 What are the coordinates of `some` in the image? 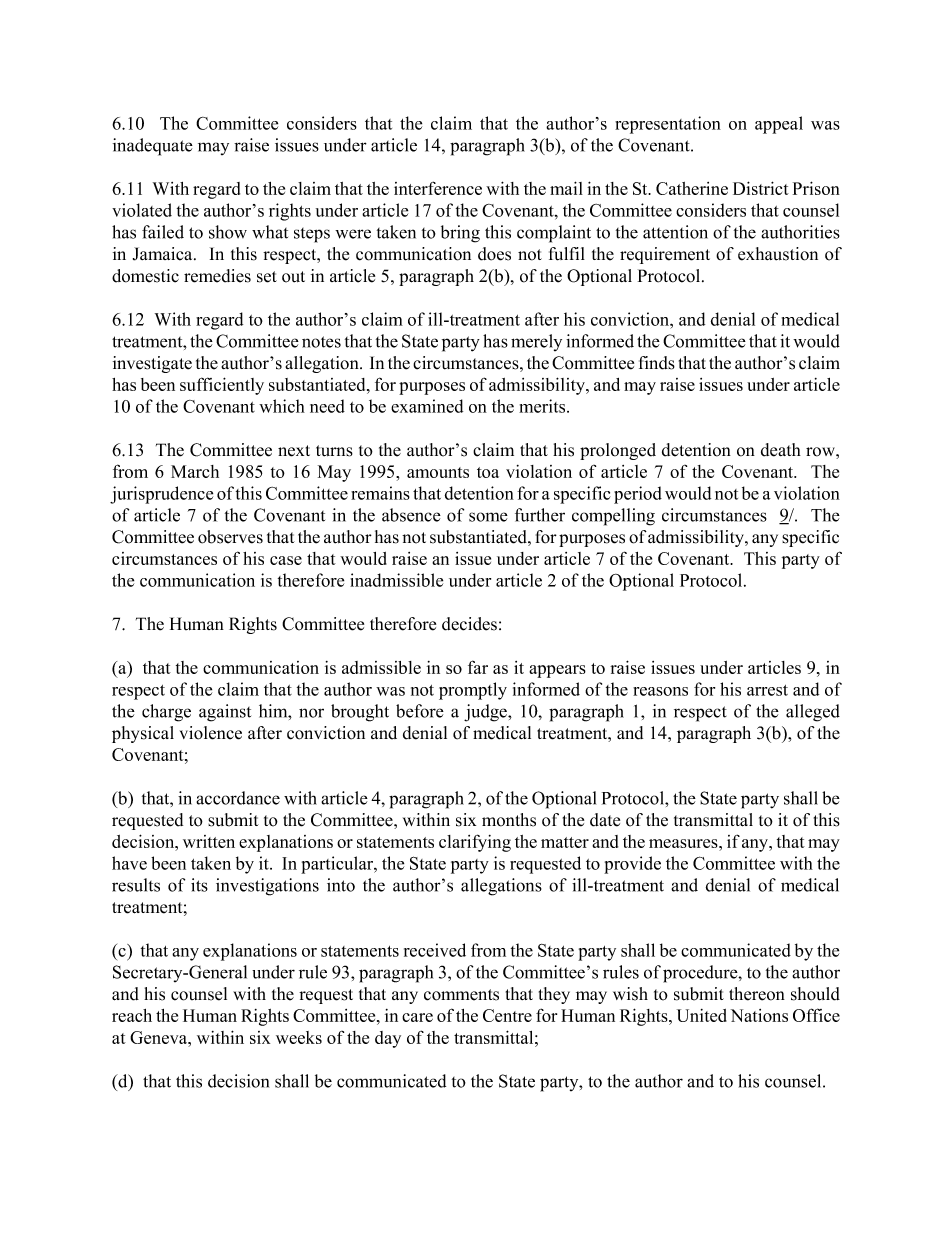 It's located at (488, 517).
